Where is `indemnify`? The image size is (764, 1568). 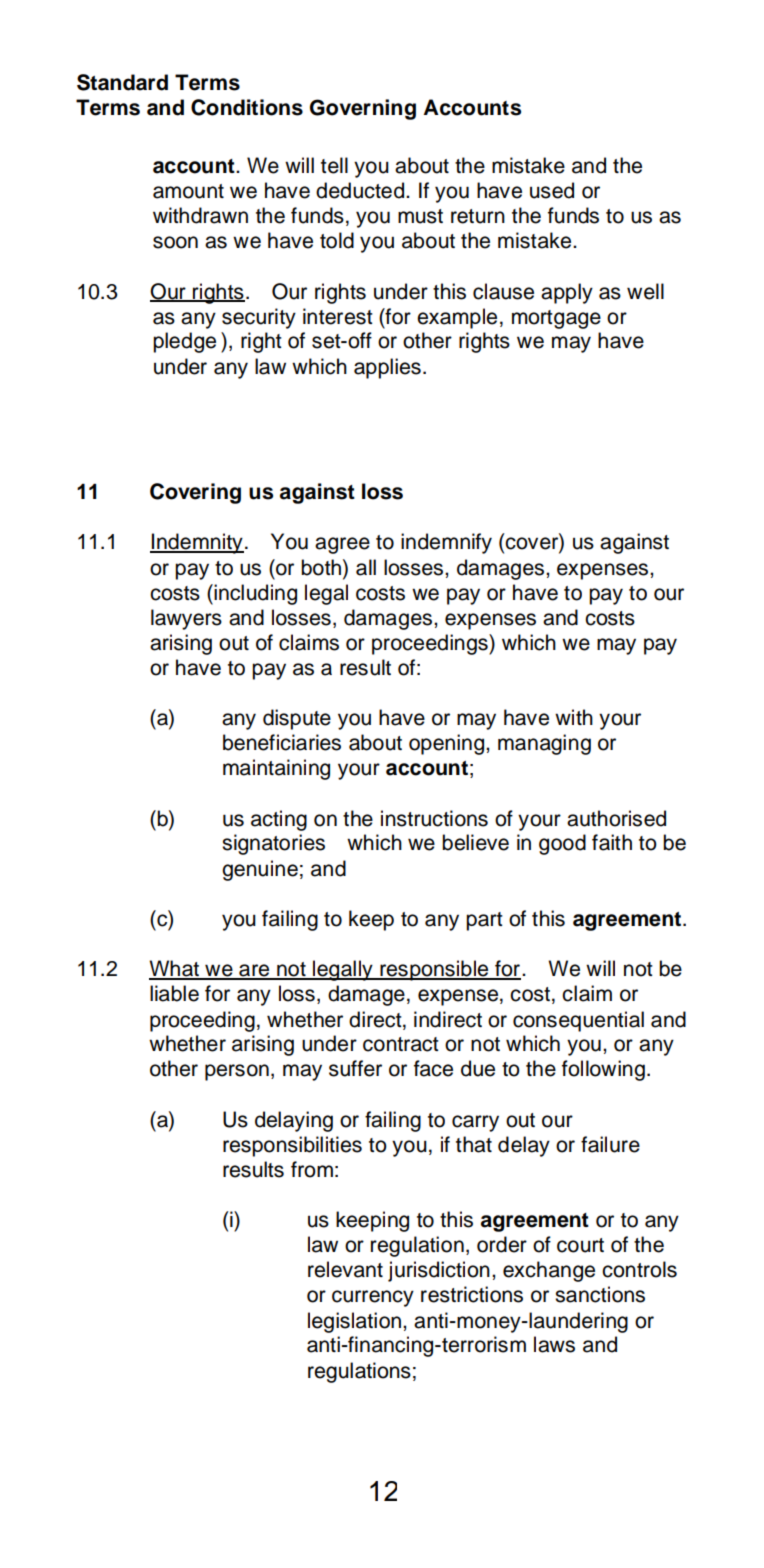 indemnify is located at coordinates (446, 543).
